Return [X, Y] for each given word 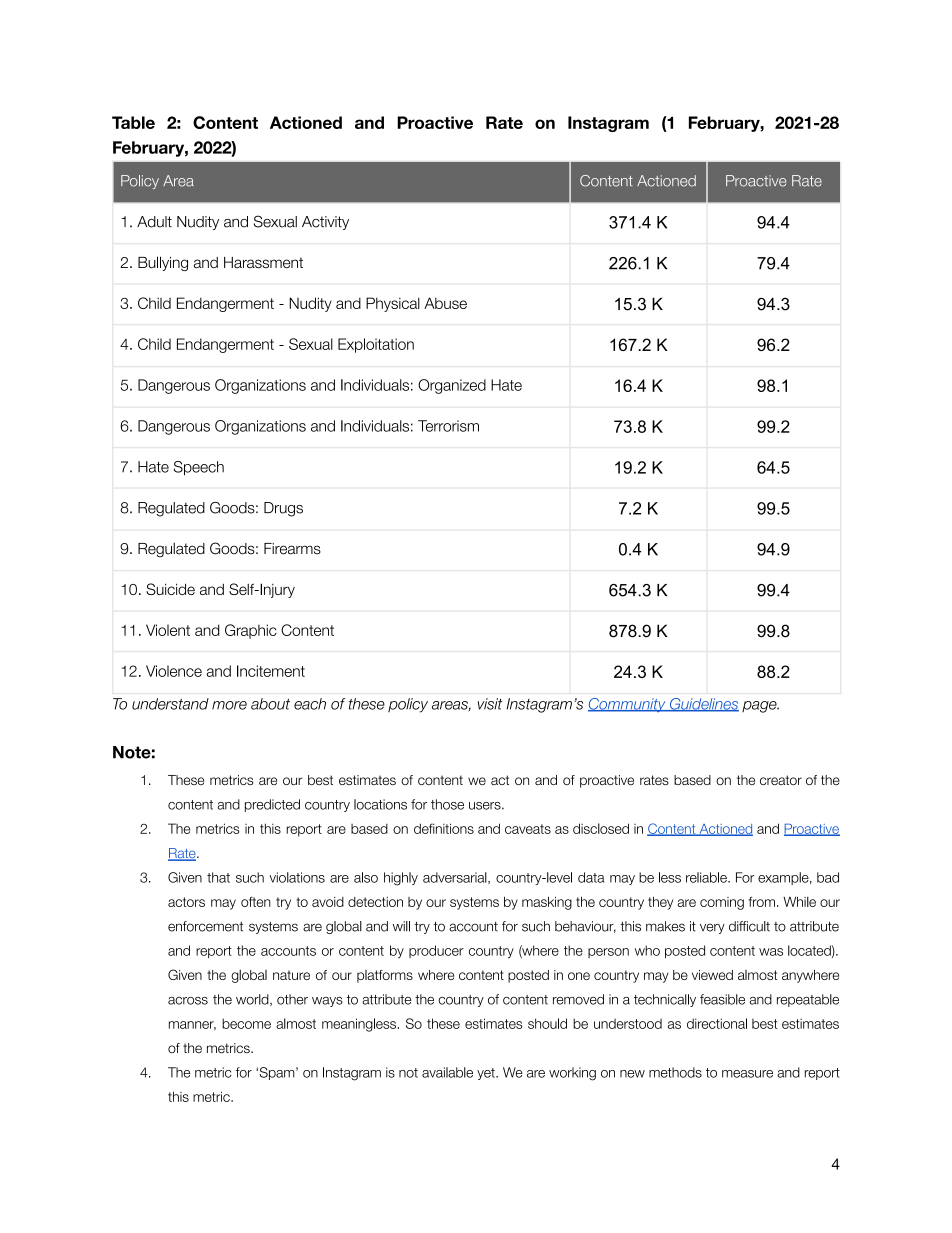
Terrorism [448, 426]
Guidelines [703, 705]
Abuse [445, 303]
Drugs [283, 509]
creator [781, 780]
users [486, 806]
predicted [272, 805]
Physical [393, 304]
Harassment [263, 262]
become [246, 1023]
